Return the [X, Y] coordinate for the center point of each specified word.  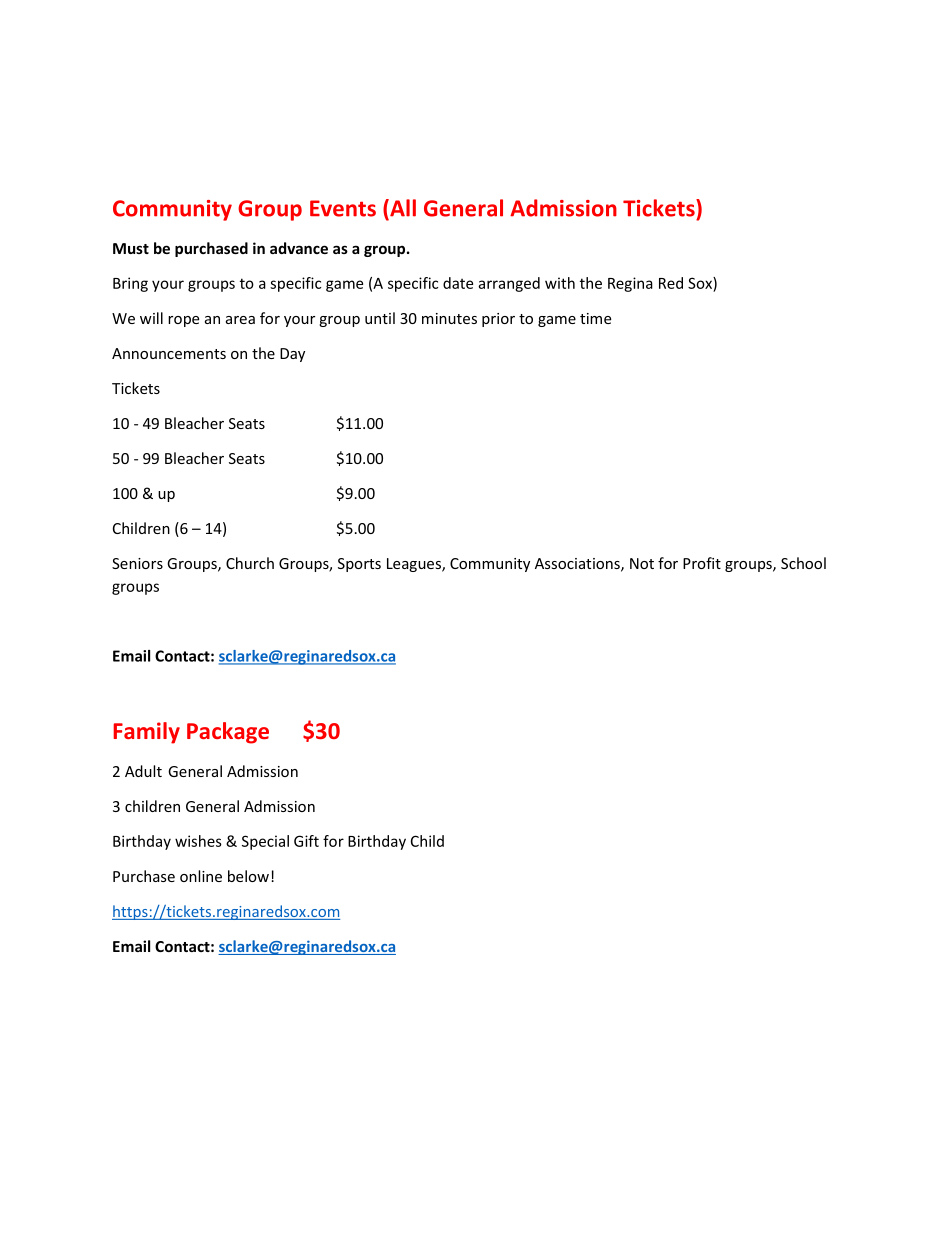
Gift [306, 841]
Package [228, 733]
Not [642, 563]
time [595, 318]
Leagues [415, 565]
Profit [702, 563]
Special [265, 842]
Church [250, 563]
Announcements [169, 353]
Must [131, 248]
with [560, 283]
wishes [198, 841]
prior [498, 320]
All [402, 208]
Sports [359, 565]
